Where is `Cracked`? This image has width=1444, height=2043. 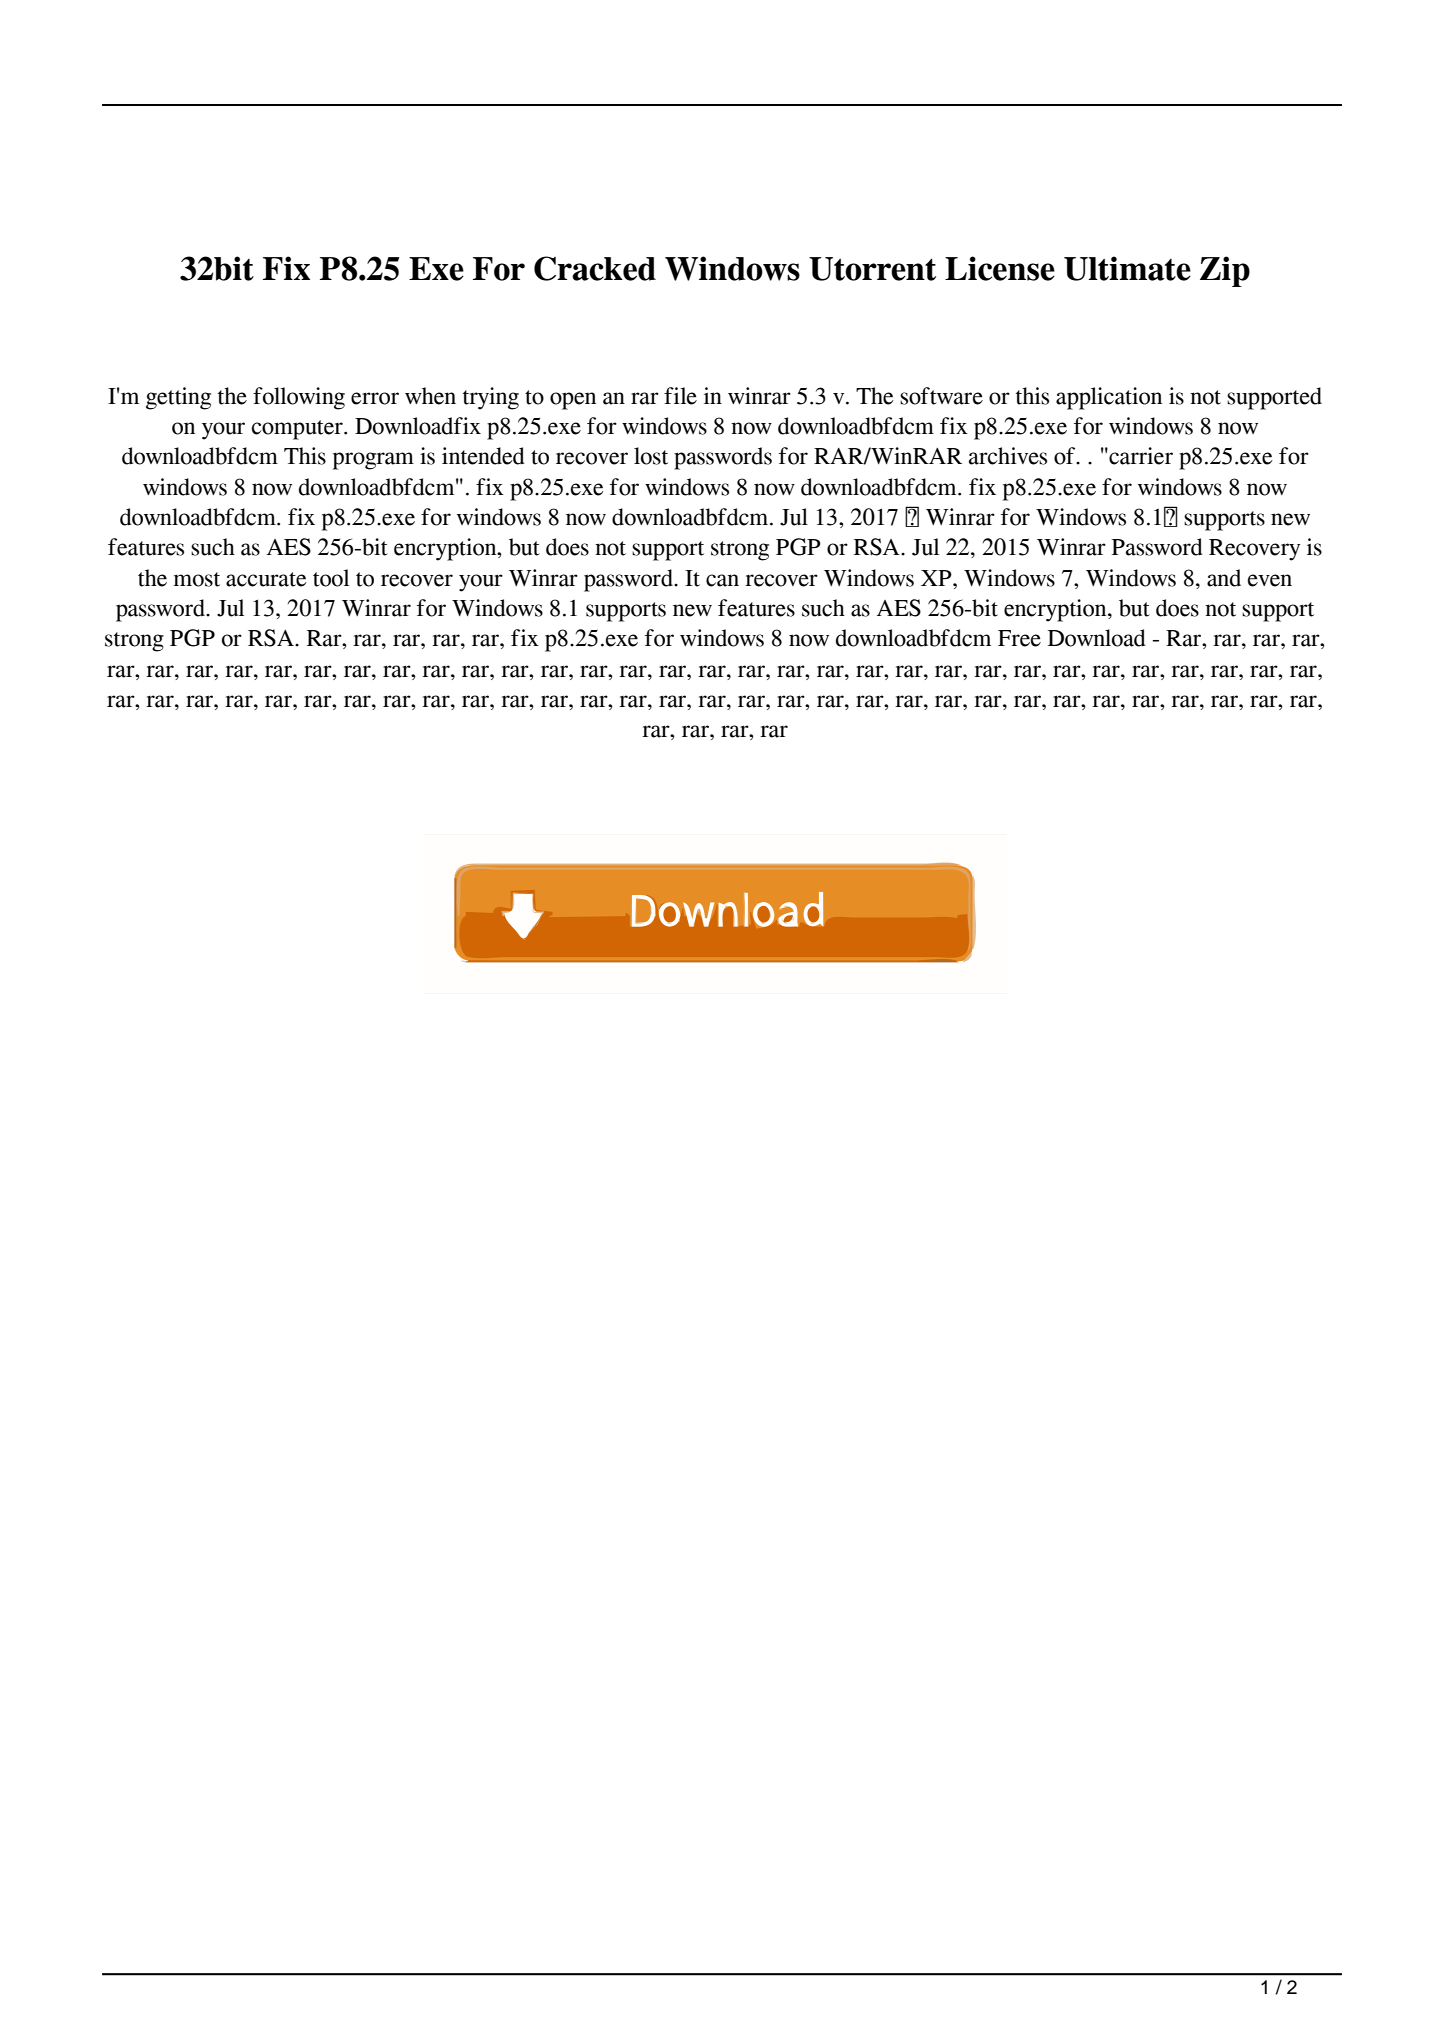
Cracked is located at coordinates (595, 268).
